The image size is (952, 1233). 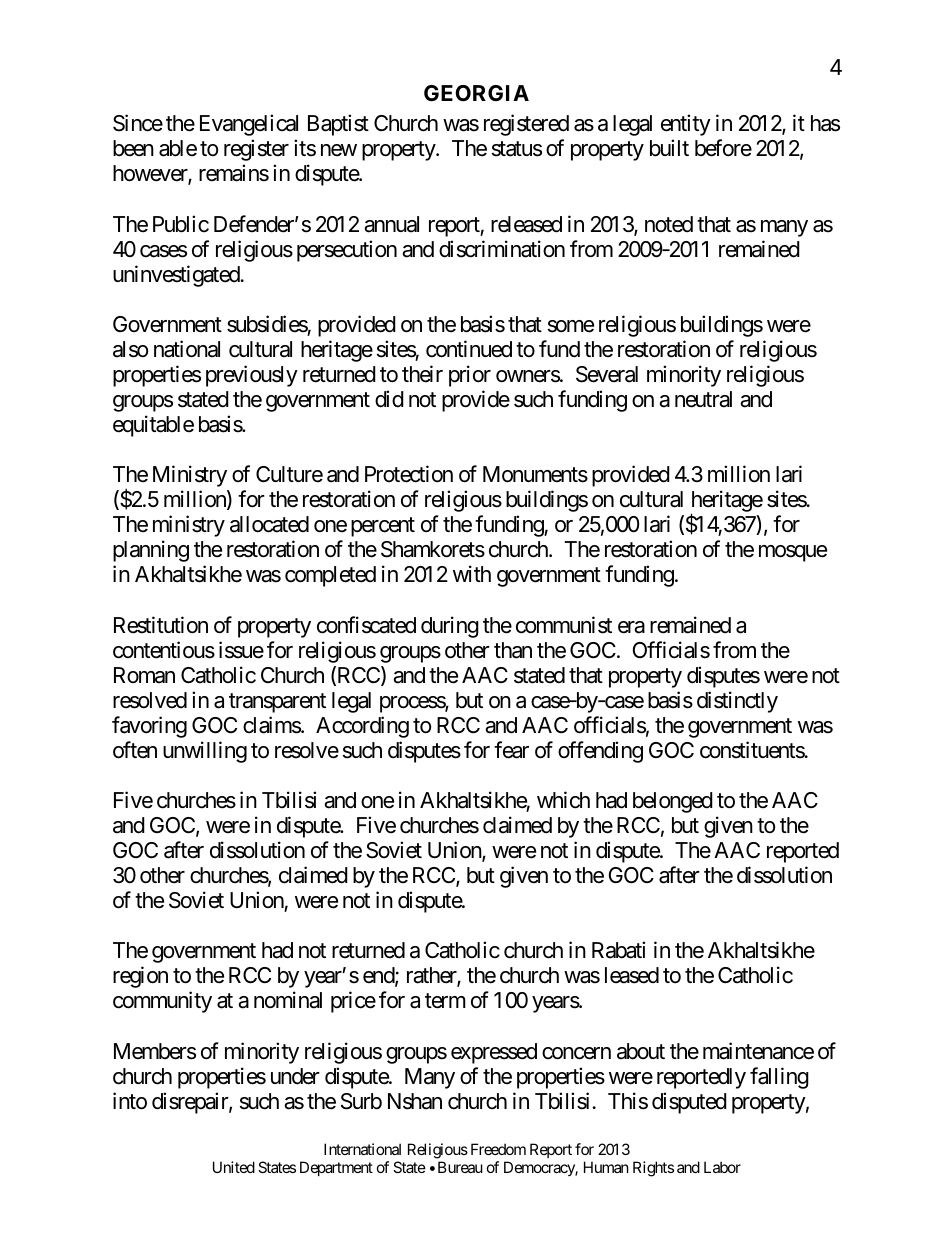 What do you see at coordinates (686, 125) in the screenshot?
I see `entity` at bounding box center [686, 125].
